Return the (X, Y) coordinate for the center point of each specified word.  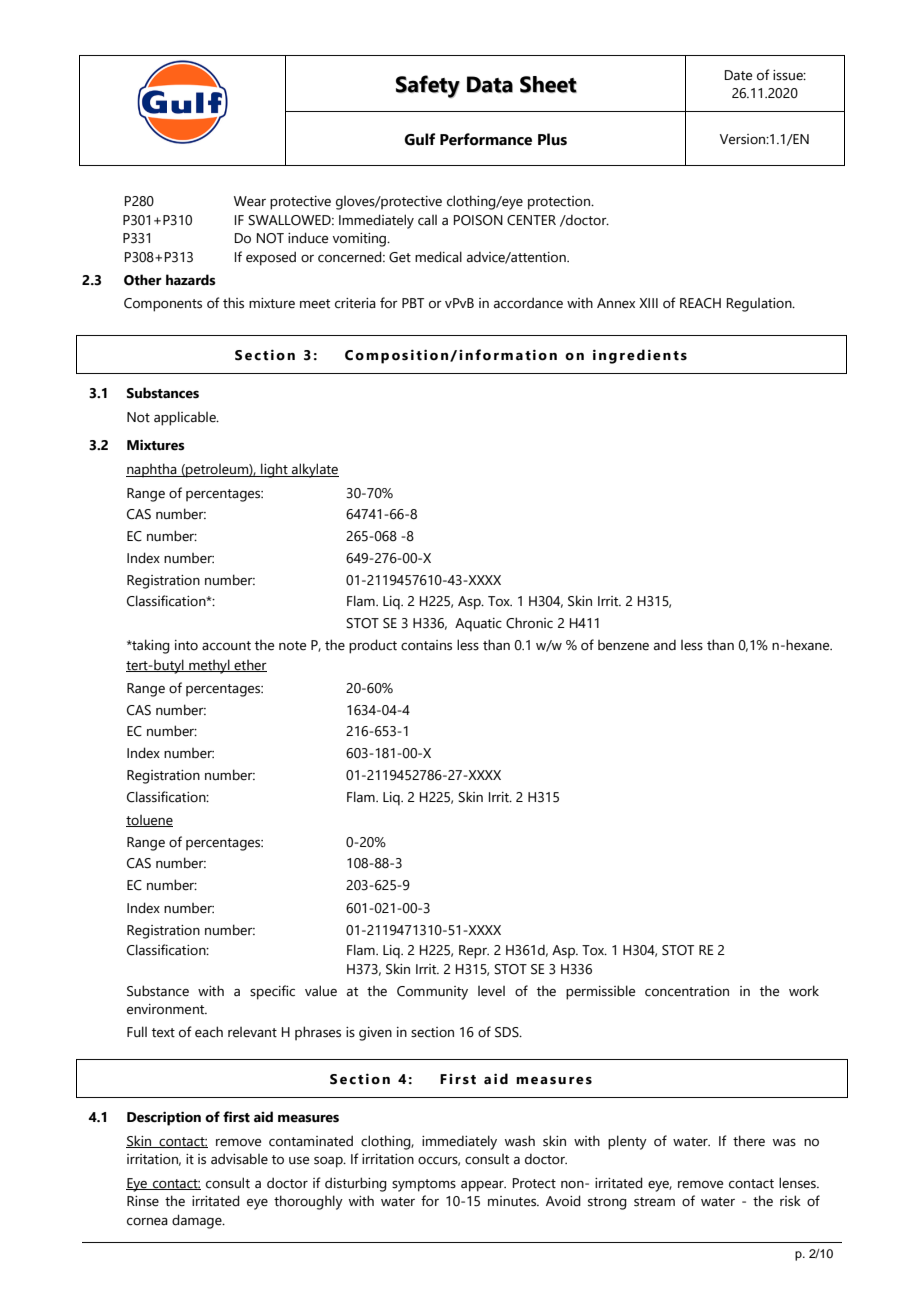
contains (426, 645)
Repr (474, 952)
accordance (528, 303)
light (274, 470)
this (233, 303)
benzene (623, 645)
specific (272, 992)
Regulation (760, 305)
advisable (239, 1159)
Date (738, 75)
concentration (687, 991)
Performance (486, 139)
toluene (149, 821)
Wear (250, 201)
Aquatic (478, 625)
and (665, 644)
